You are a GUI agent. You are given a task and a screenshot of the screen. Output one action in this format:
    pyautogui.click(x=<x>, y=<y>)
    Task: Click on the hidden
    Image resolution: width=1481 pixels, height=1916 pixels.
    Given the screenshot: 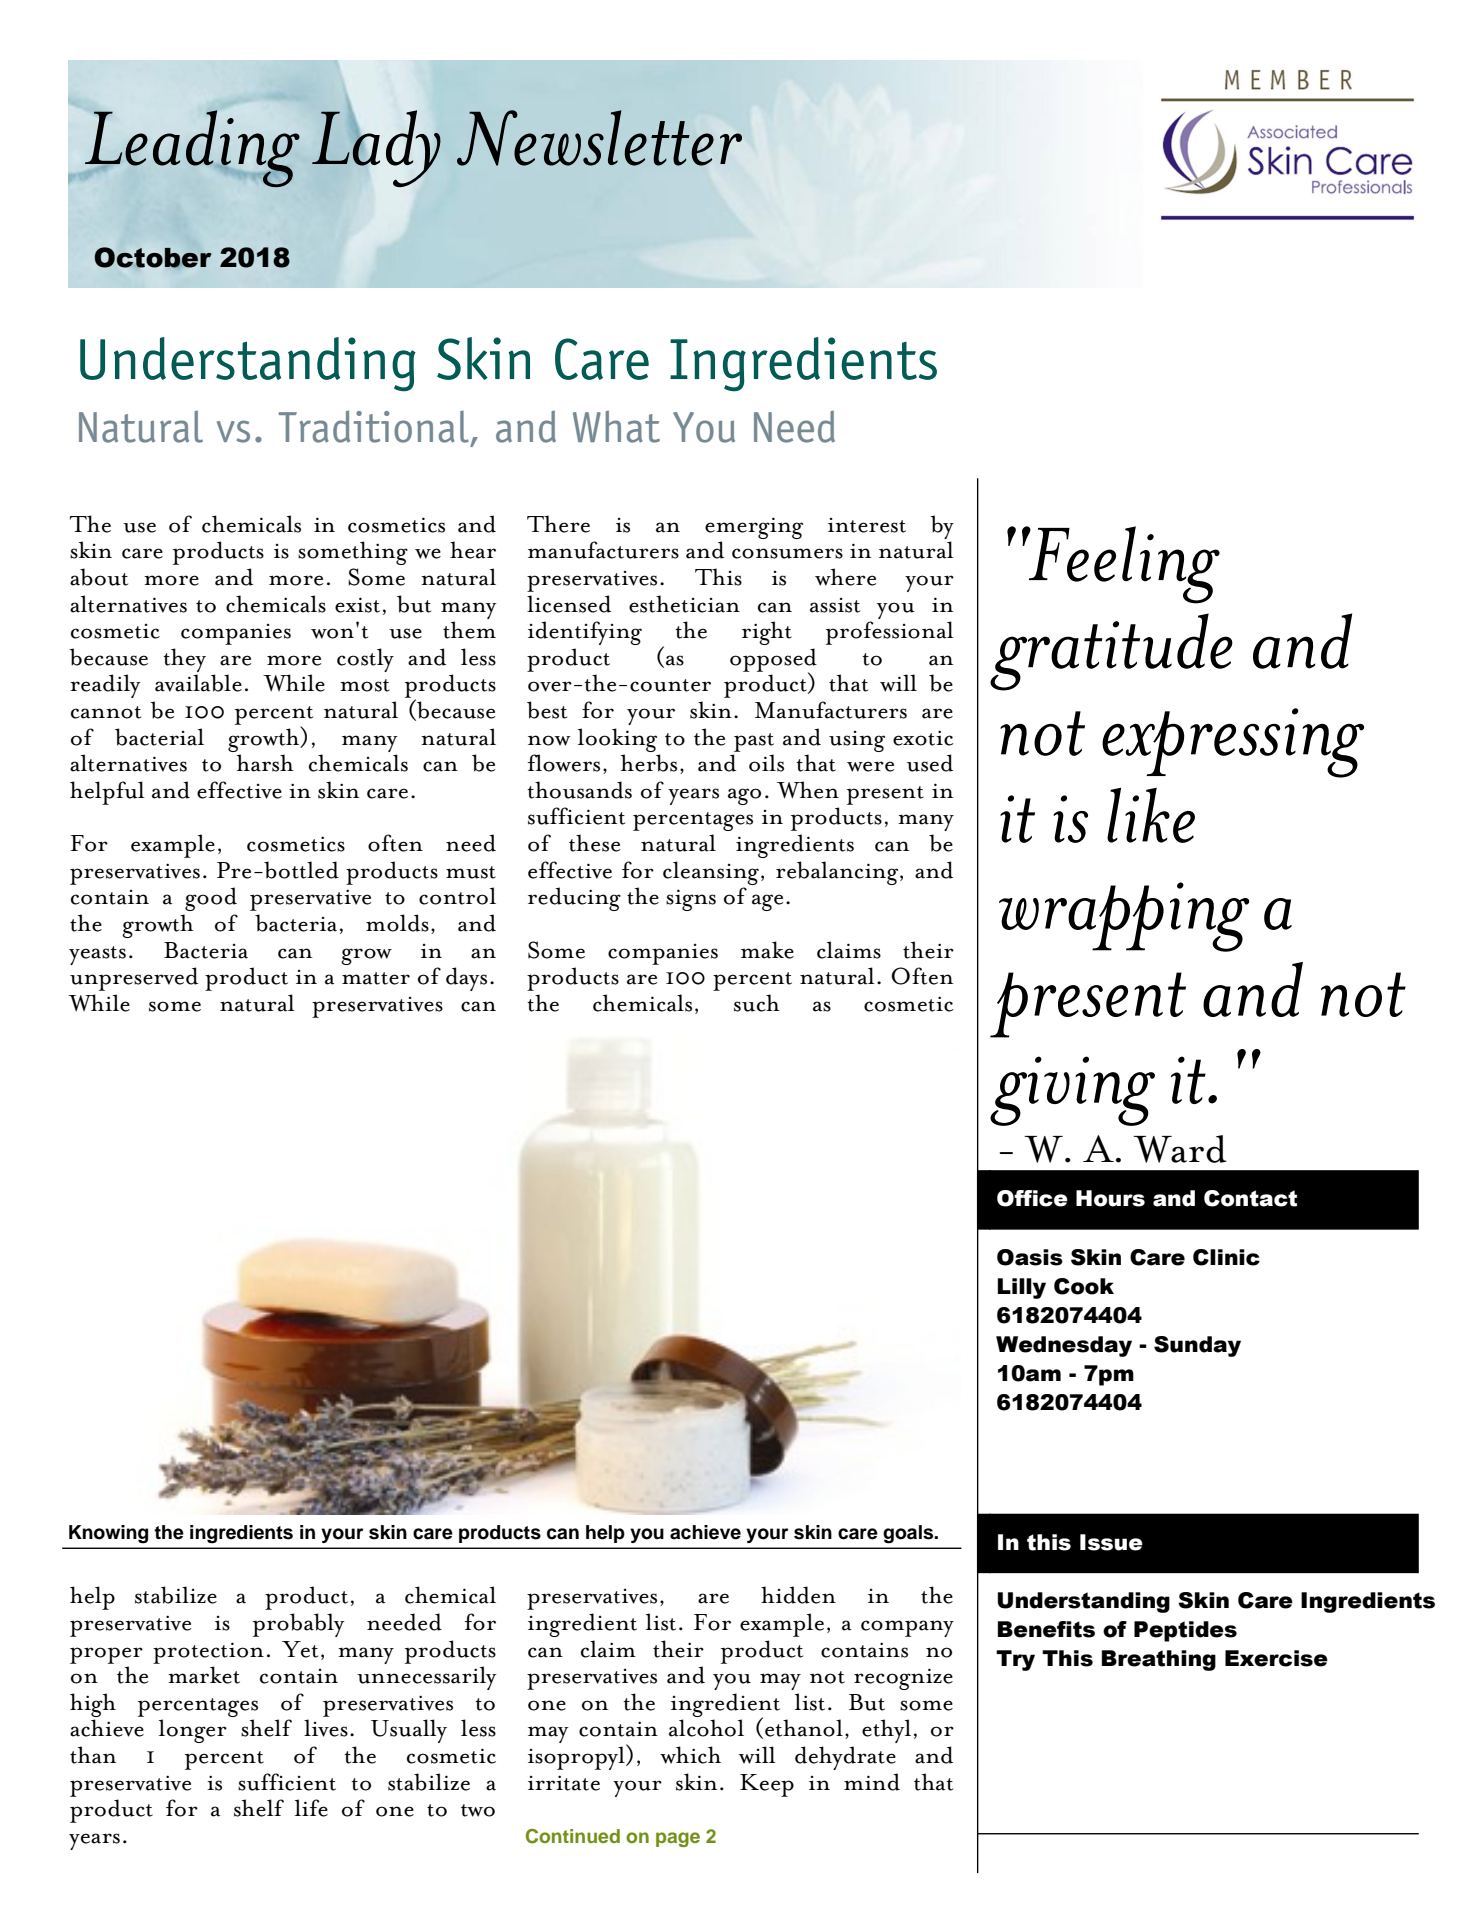 What is the action you would take?
    pyautogui.click(x=798, y=1595)
